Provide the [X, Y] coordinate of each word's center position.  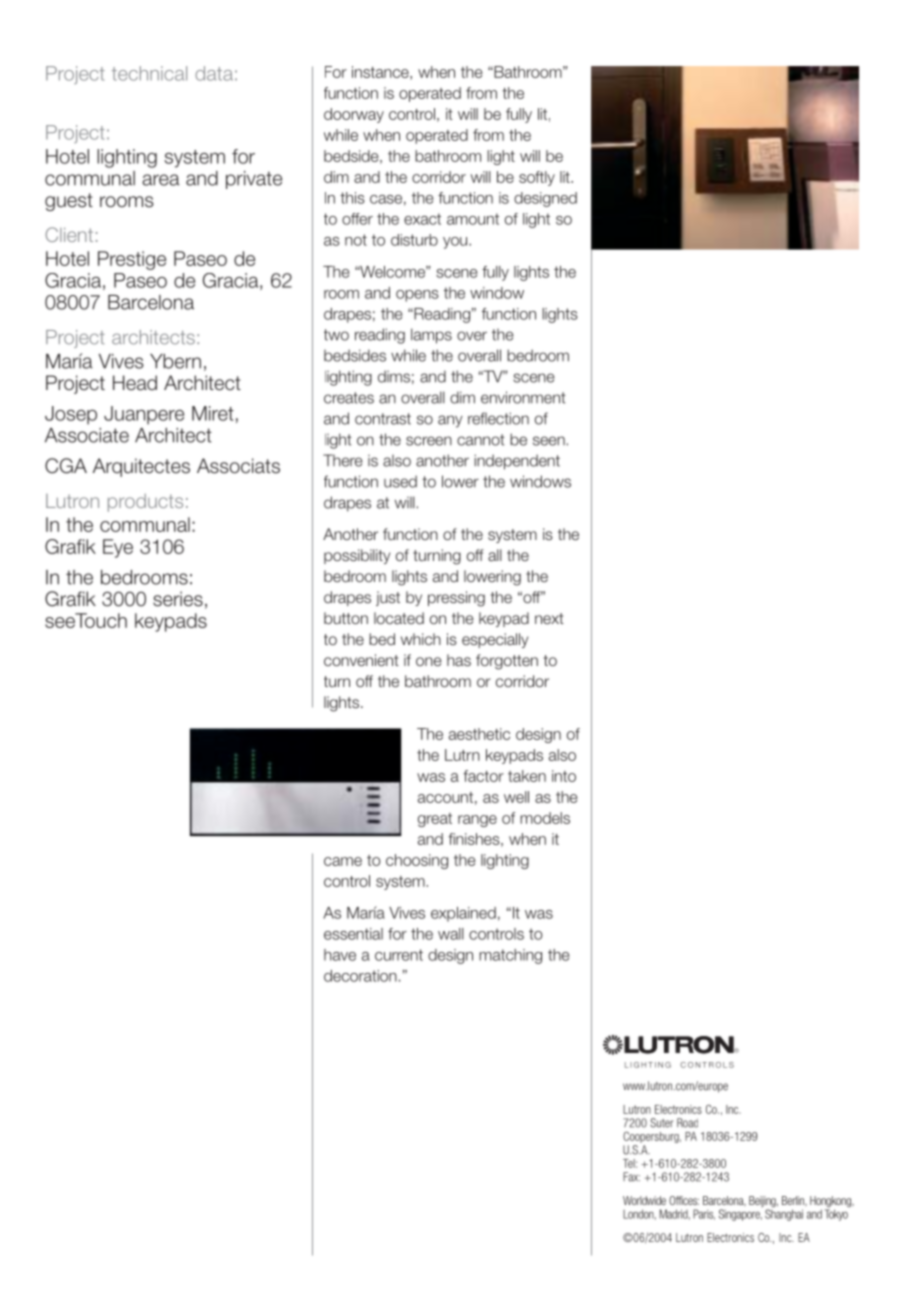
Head [135, 383]
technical [149, 73]
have [340, 955]
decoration [360, 976]
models [545, 818]
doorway [354, 115]
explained [463, 914]
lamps [431, 336]
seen [549, 441]
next [549, 618]
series [178, 599]
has [459, 660]
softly [537, 178]
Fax [631, 1177]
